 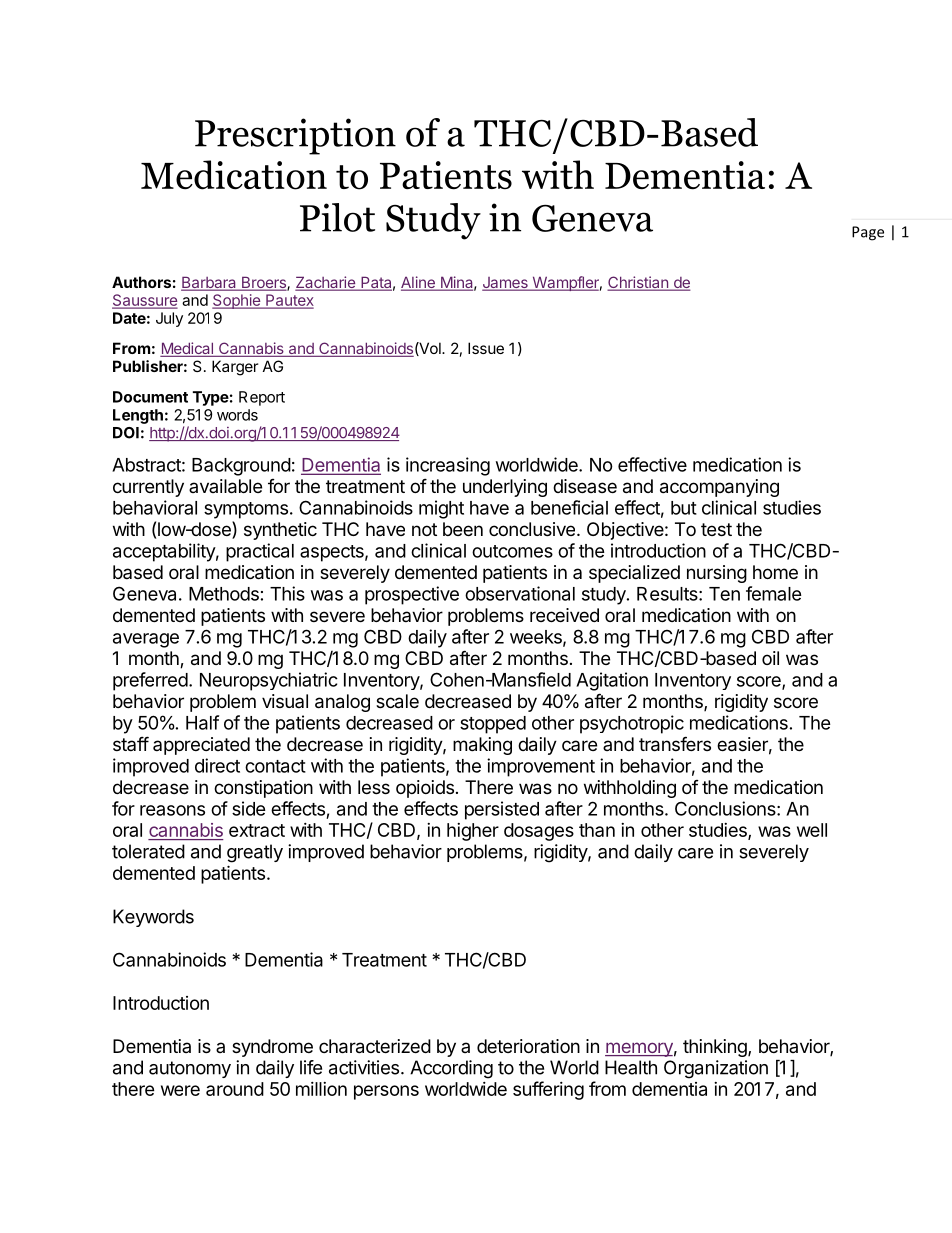 What do you see at coordinates (868, 233) in the screenshot?
I see `Page` at bounding box center [868, 233].
